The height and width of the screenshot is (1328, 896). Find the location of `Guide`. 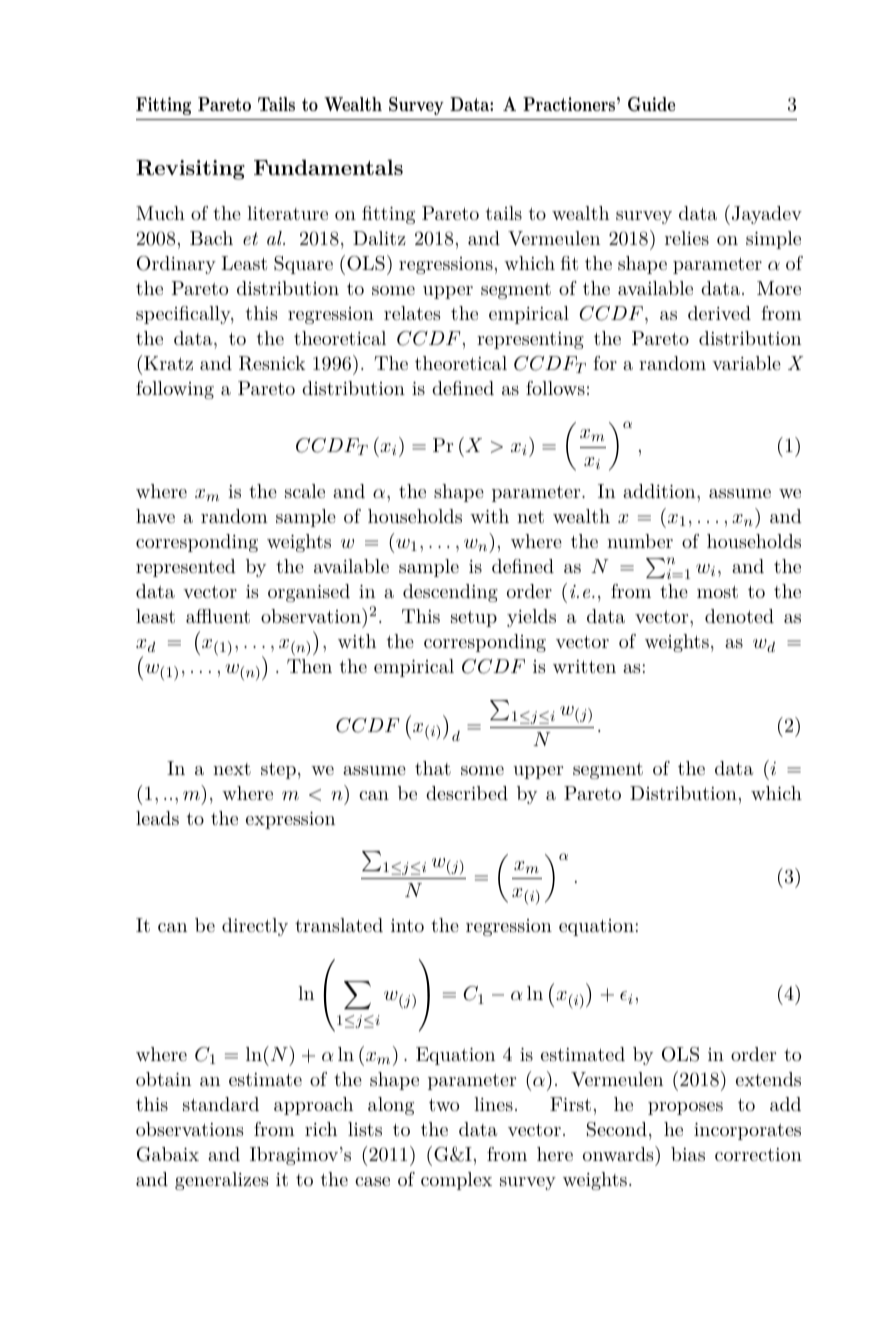

Guide is located at coordinates (651, 104).
